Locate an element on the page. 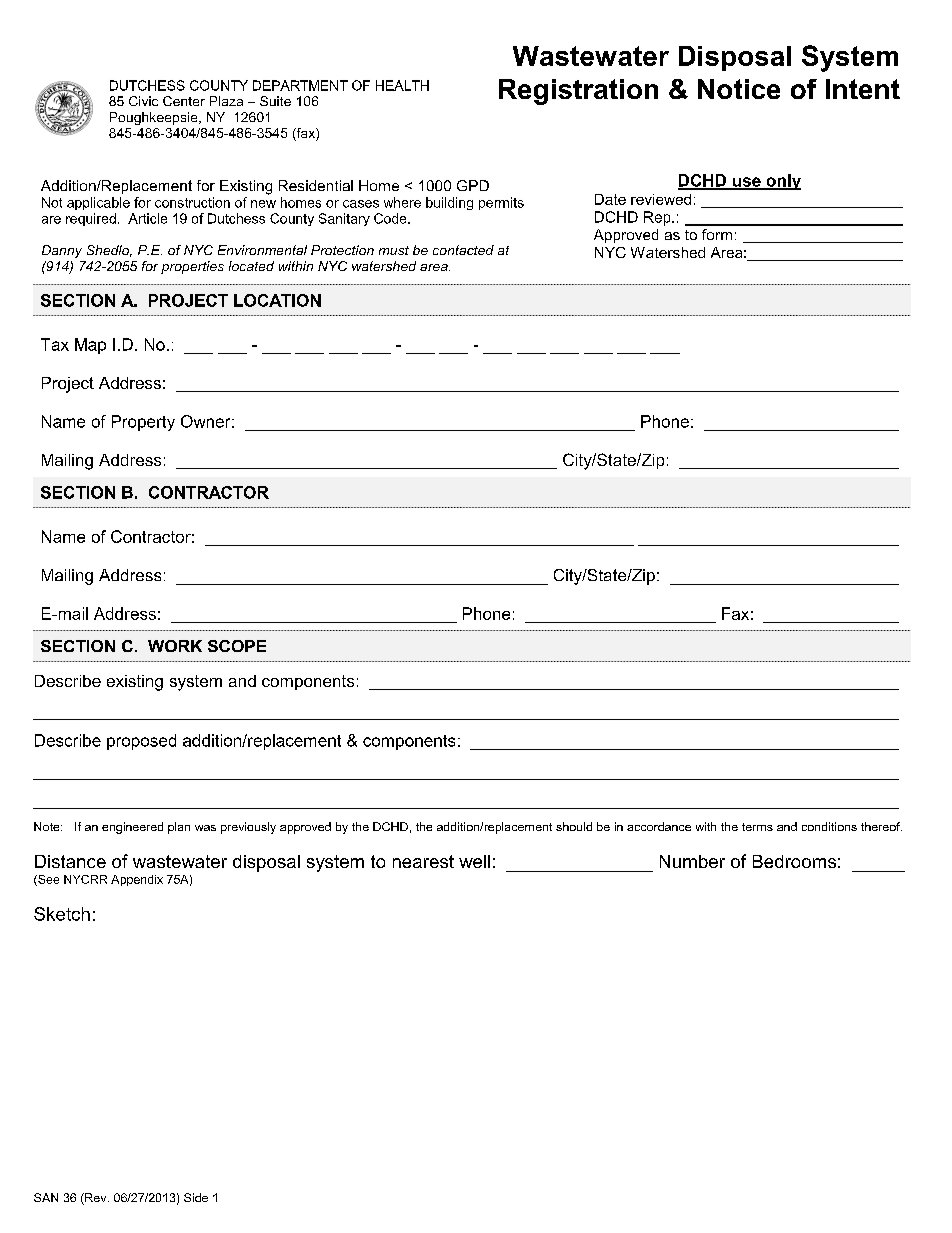 The image size is (952, 1233). LOCATION is located at coordinates (277, 300).
